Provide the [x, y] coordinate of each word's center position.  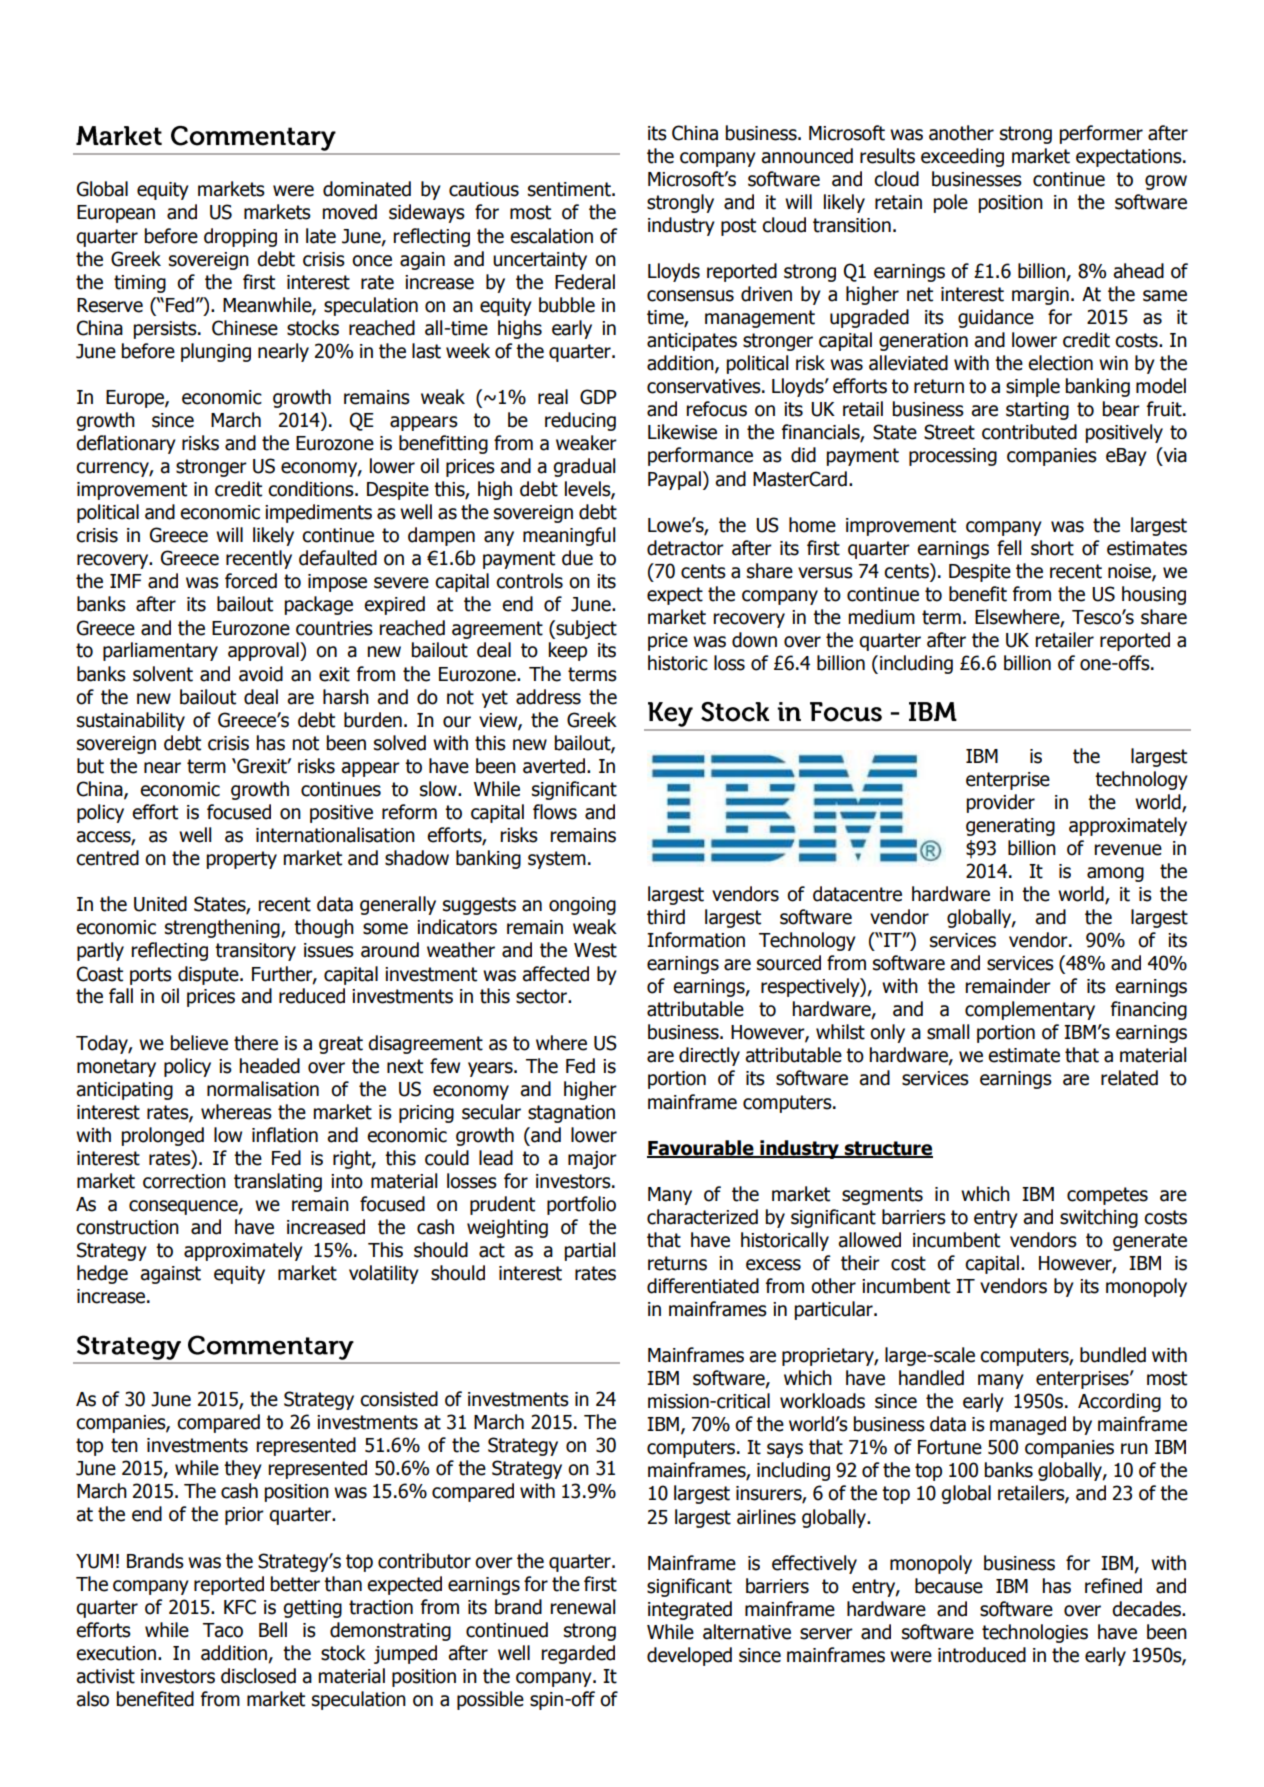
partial [590, 1251]
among [1115, 874]
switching [1099, 1218]
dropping [240, 237]
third [666, 917]
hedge [102, 1274]
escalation [551, 236]
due [577, 558]
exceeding [962, 157]
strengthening [223, 928]
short [1052, 548]
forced [251, 581]
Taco [223, 1630]
